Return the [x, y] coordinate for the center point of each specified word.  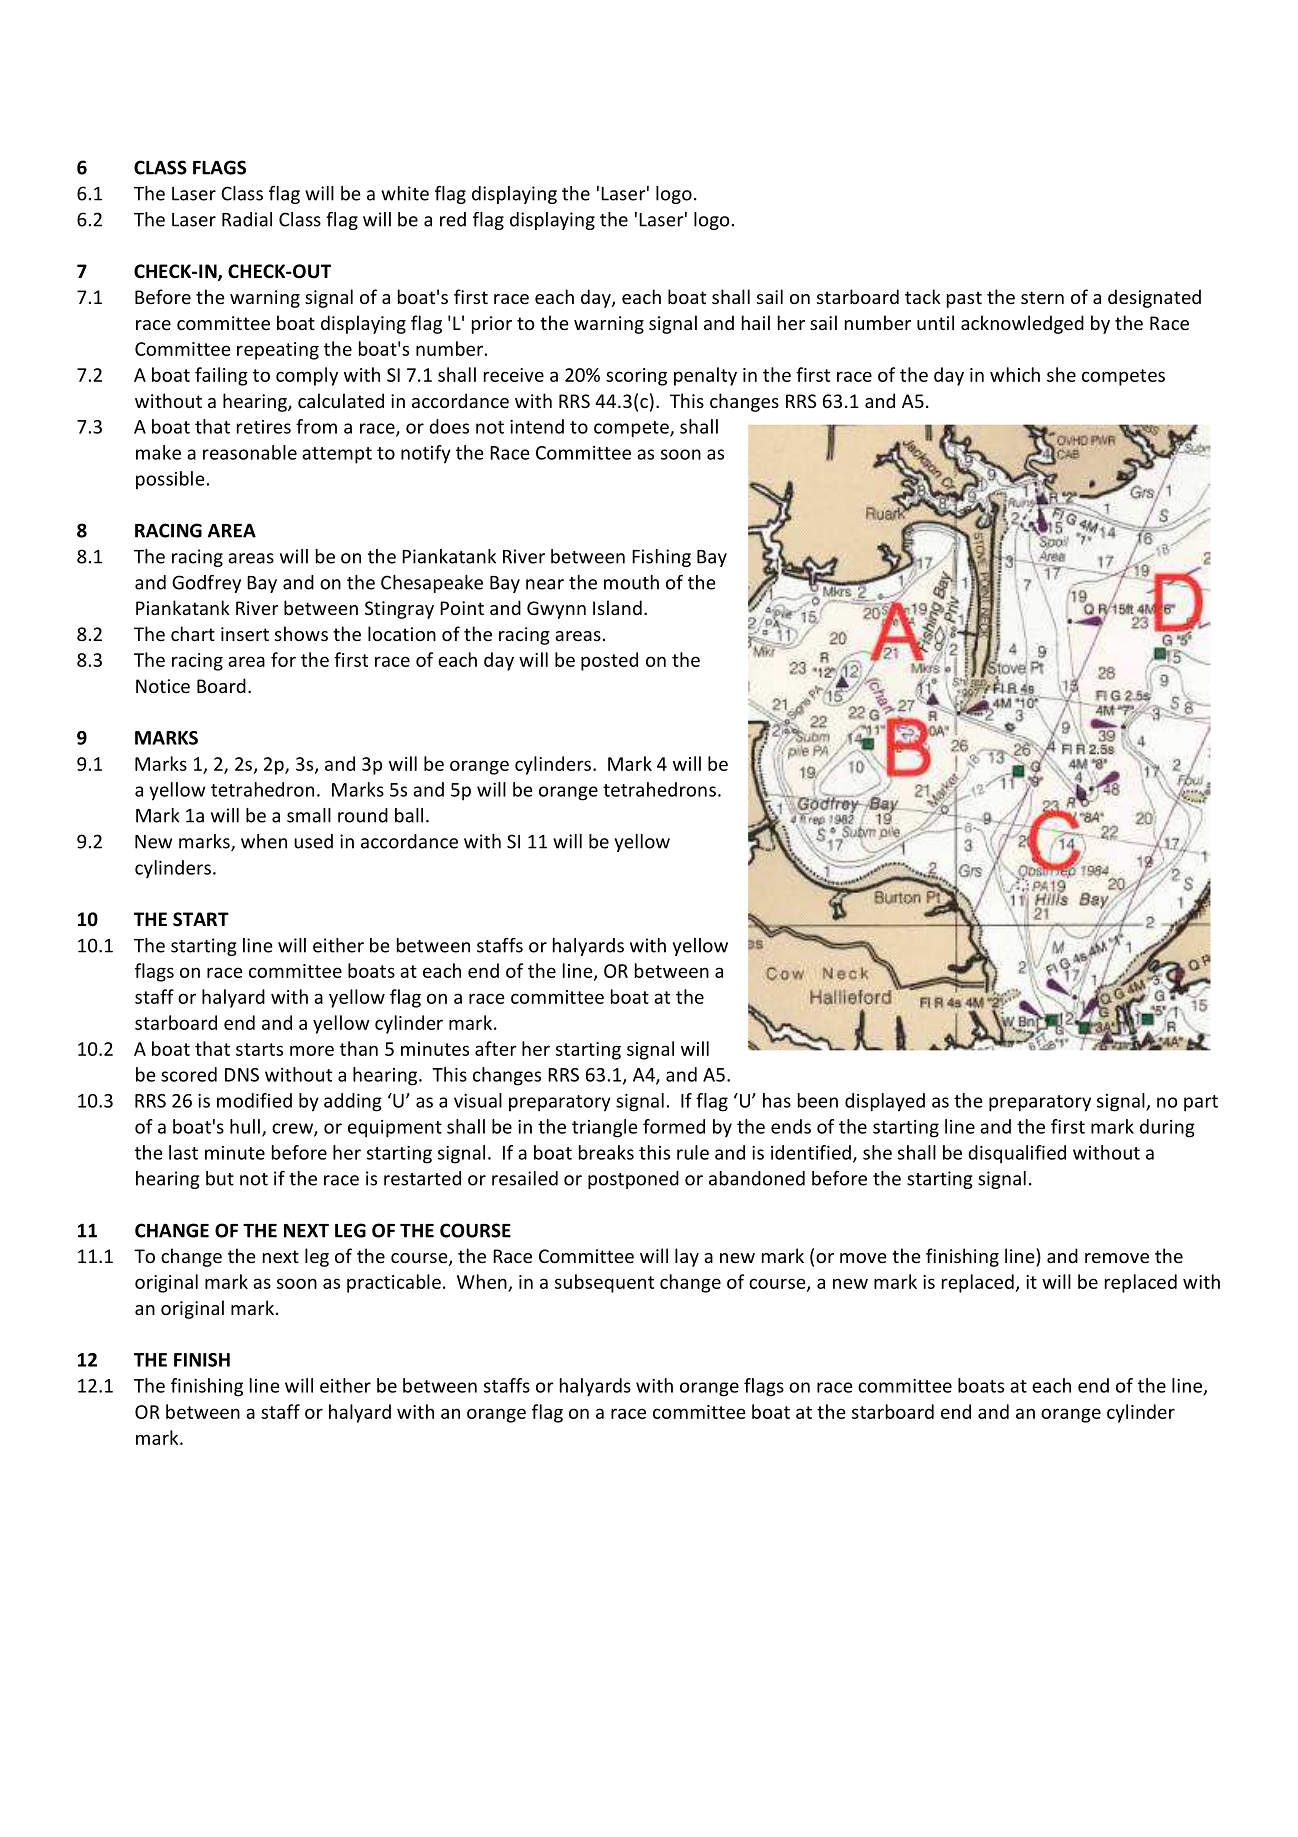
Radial [247, 219]
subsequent [604, 1283]
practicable [394, 1283]
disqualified [1017, 1154]
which [1015, 374]
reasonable [250, 452]
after [496, 1048]
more [312, 1050]
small [309, 815]
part [1201, 1103]
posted [609, 661]
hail [756, 322]
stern [1042, 297]
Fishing [661, 558]
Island [617, 607]
